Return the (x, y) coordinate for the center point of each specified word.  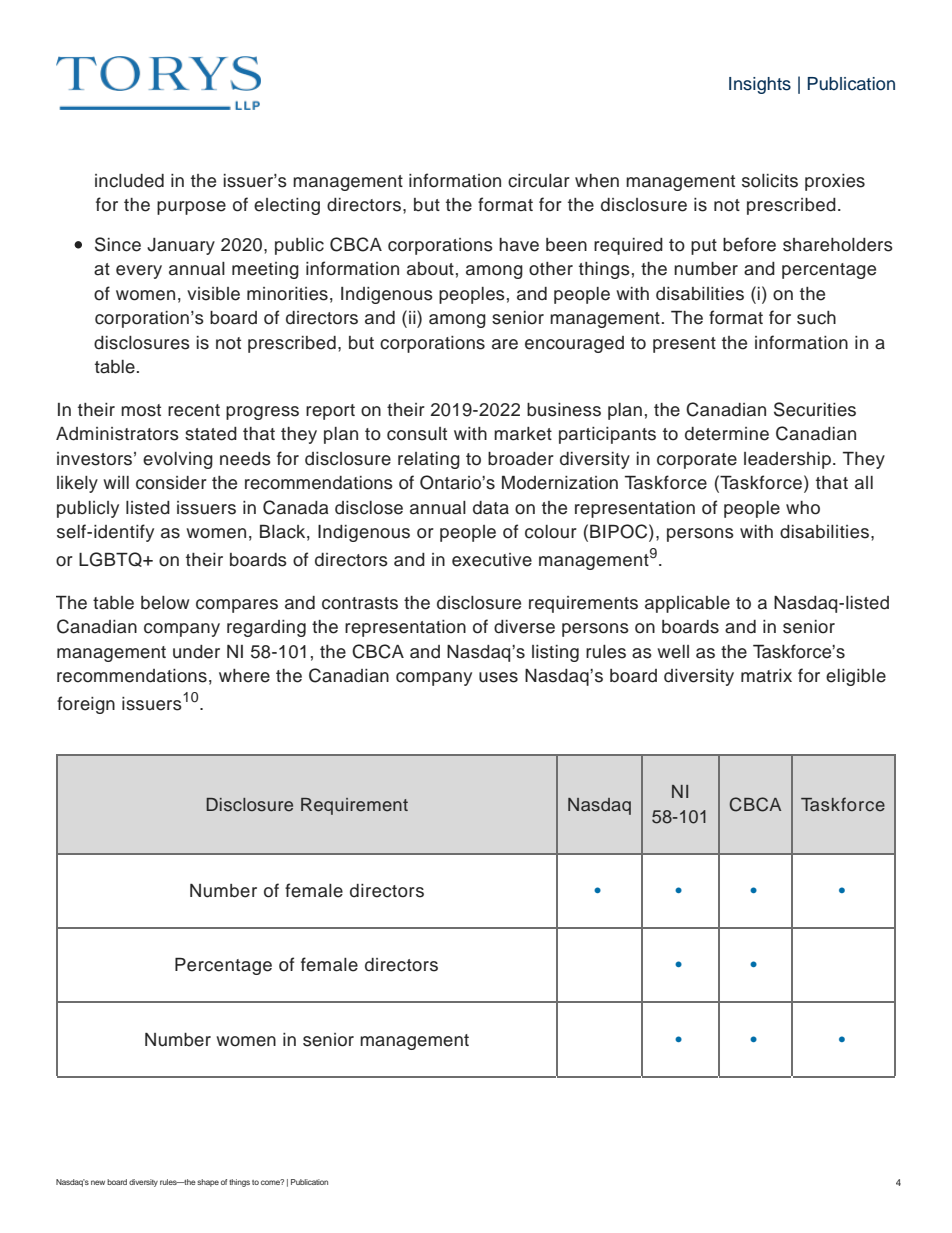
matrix (766, 676)
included (129, 181)
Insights (760, 85)
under (196, 652)
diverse (524, 627)
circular (539, 181)
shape (208, 1183)
